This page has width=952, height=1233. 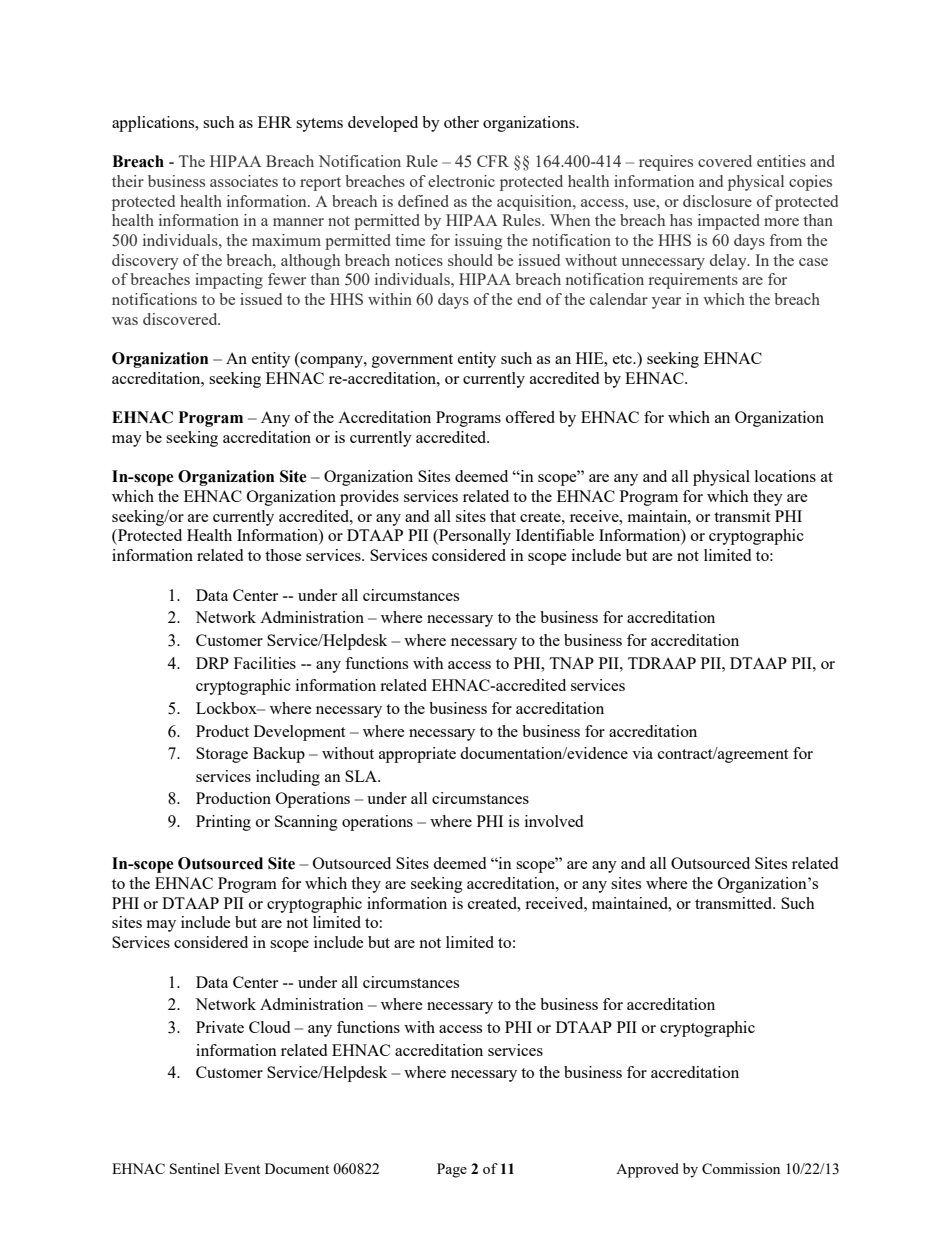 What do you see at coordinates (781, 161) in the page?
I see `entities` at bounding box center [781, 161].
